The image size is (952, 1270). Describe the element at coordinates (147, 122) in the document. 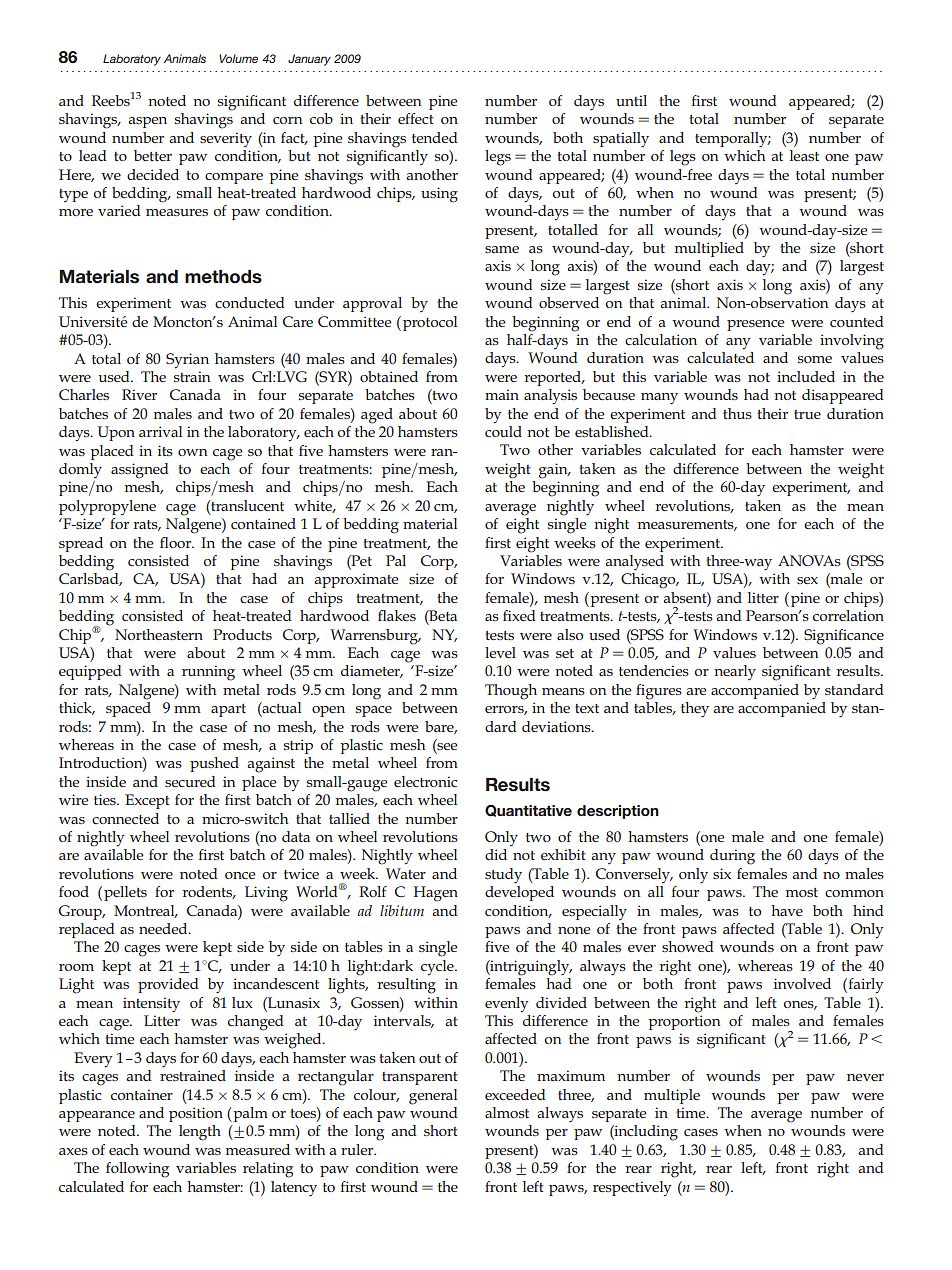

I see `aspen` at that location.
